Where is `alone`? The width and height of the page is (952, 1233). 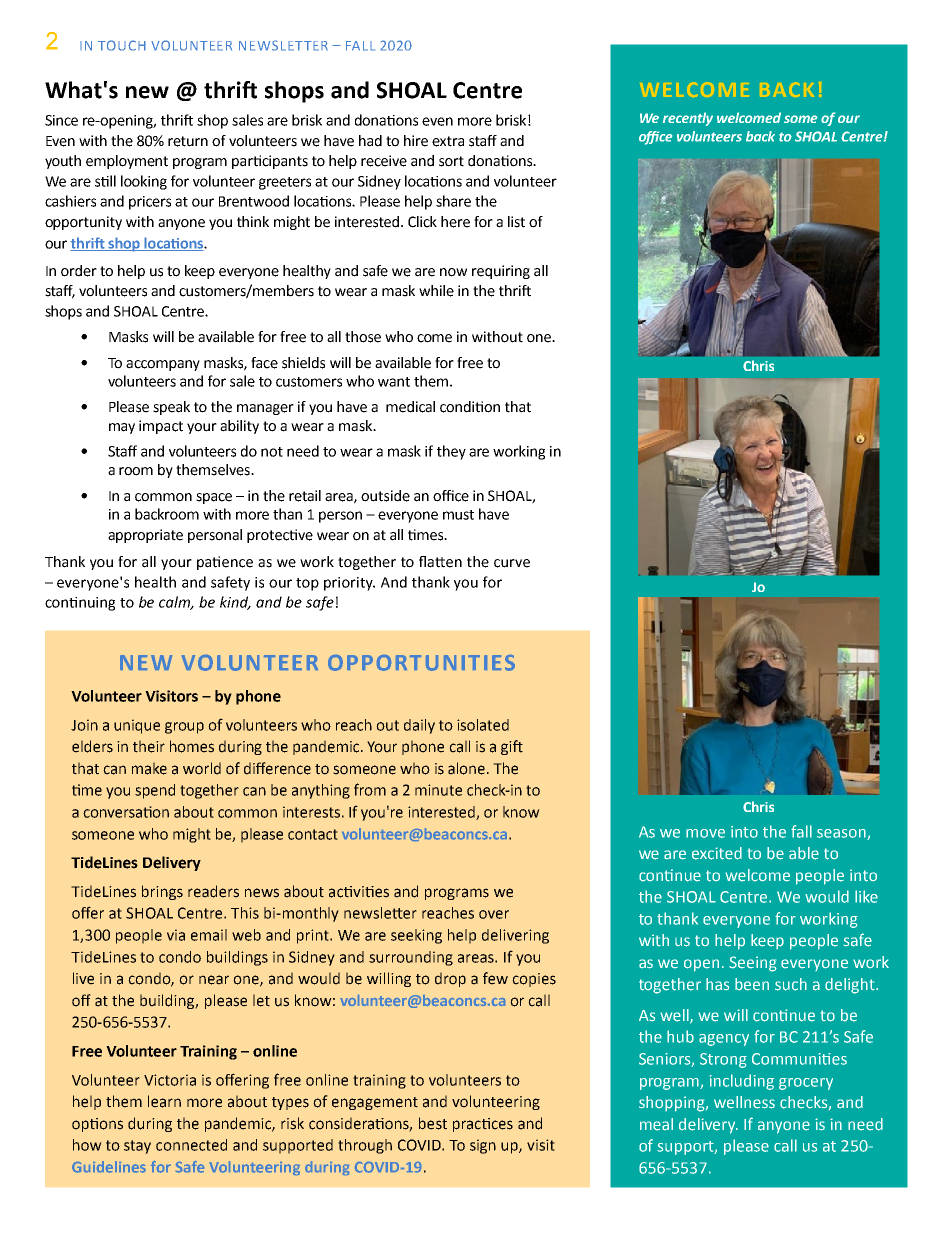
alone is located at coordinates (466, 768).
